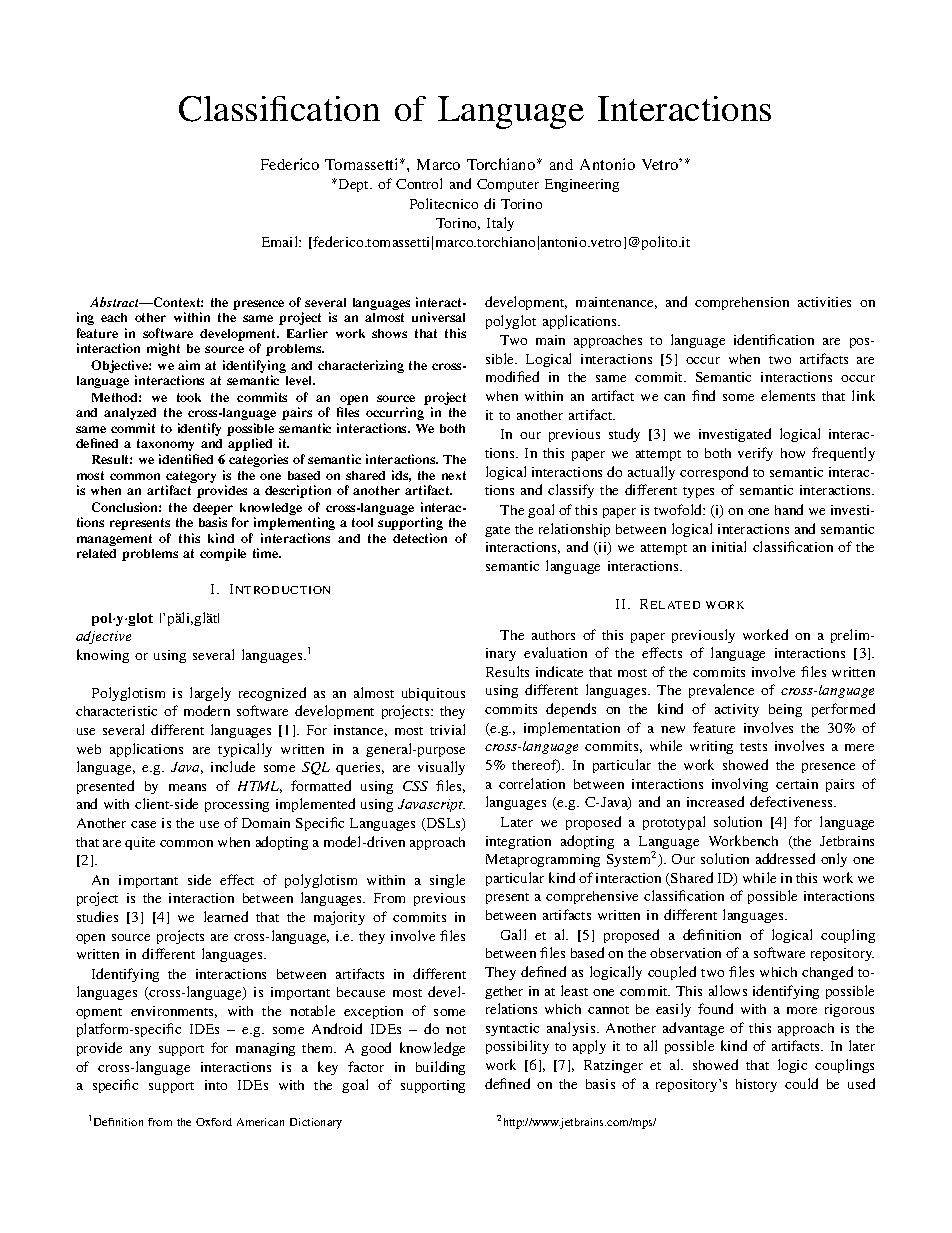 This screenshot has width=952, height=1233. I want to click on next, so click(454, 475).
